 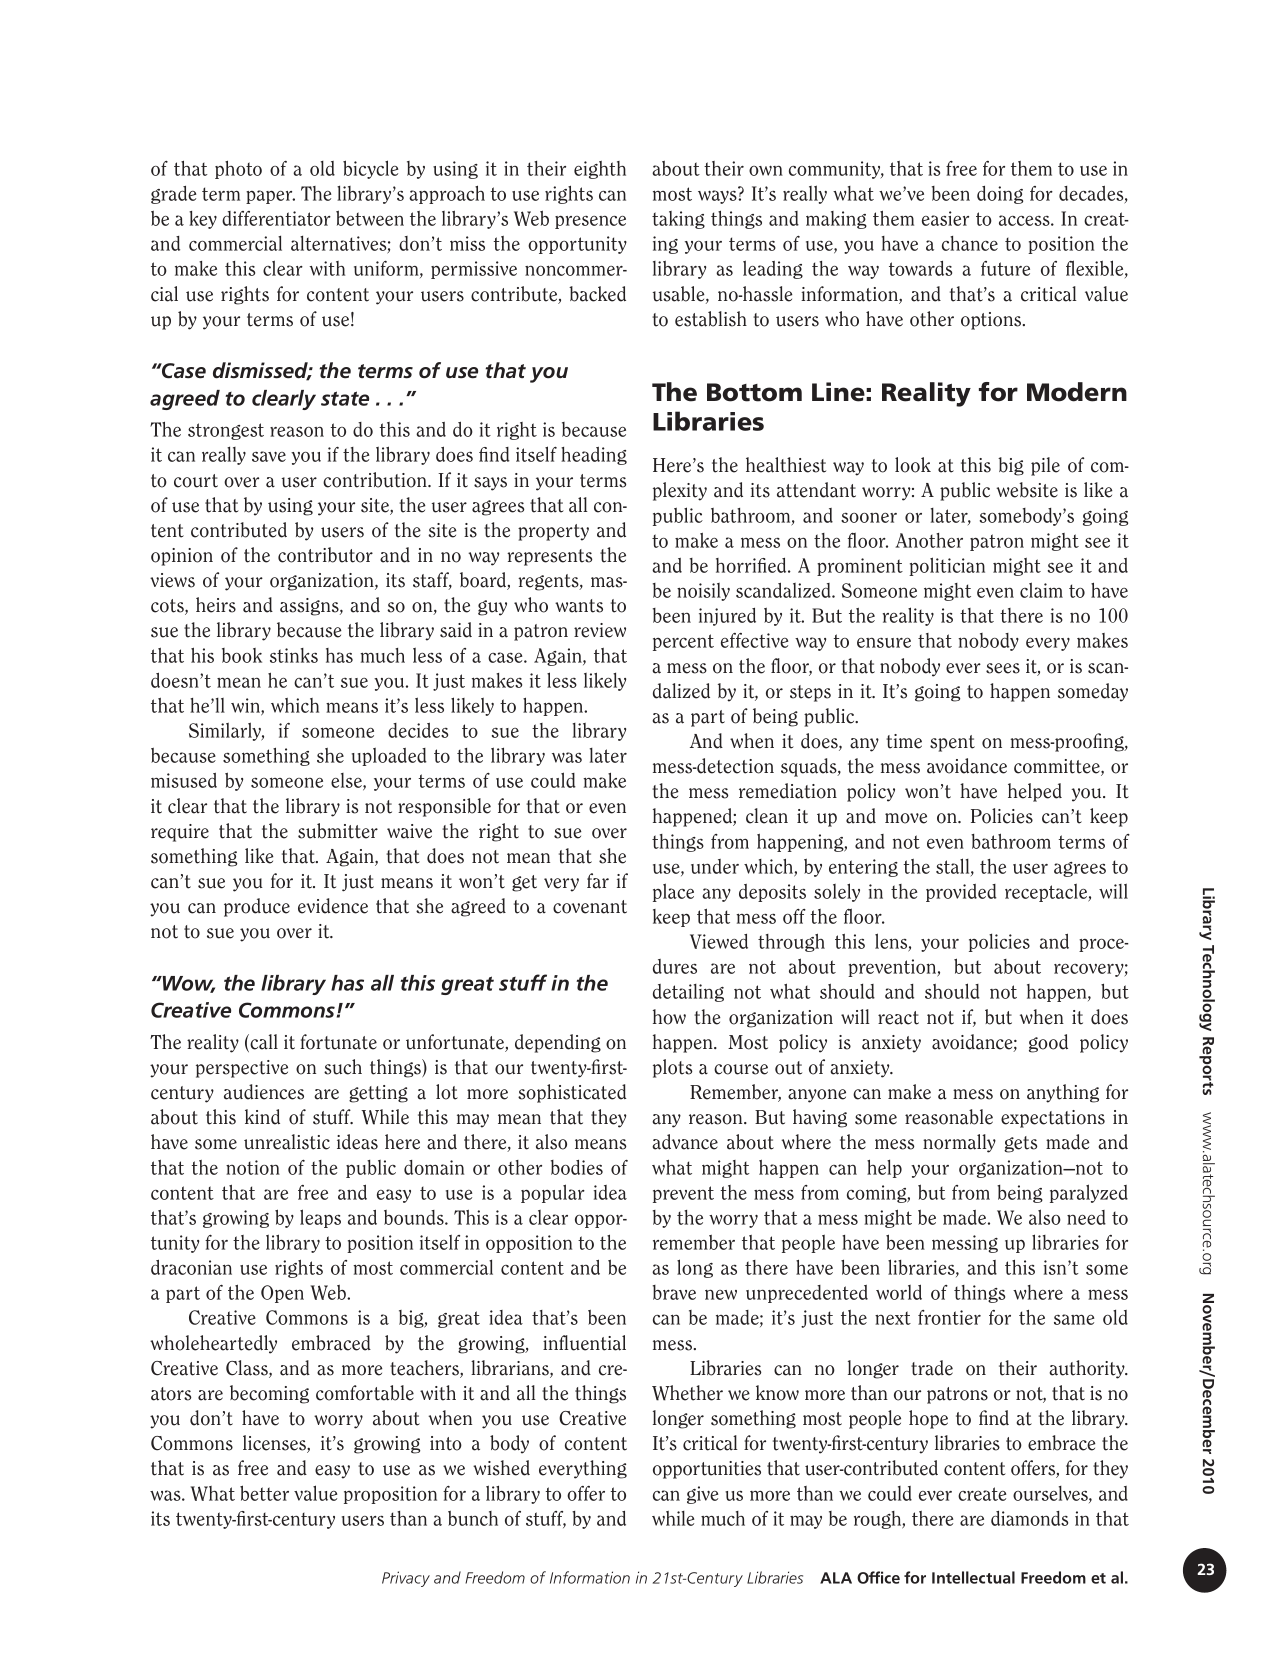 I want to click on give, so click(x=702, y=1495).
